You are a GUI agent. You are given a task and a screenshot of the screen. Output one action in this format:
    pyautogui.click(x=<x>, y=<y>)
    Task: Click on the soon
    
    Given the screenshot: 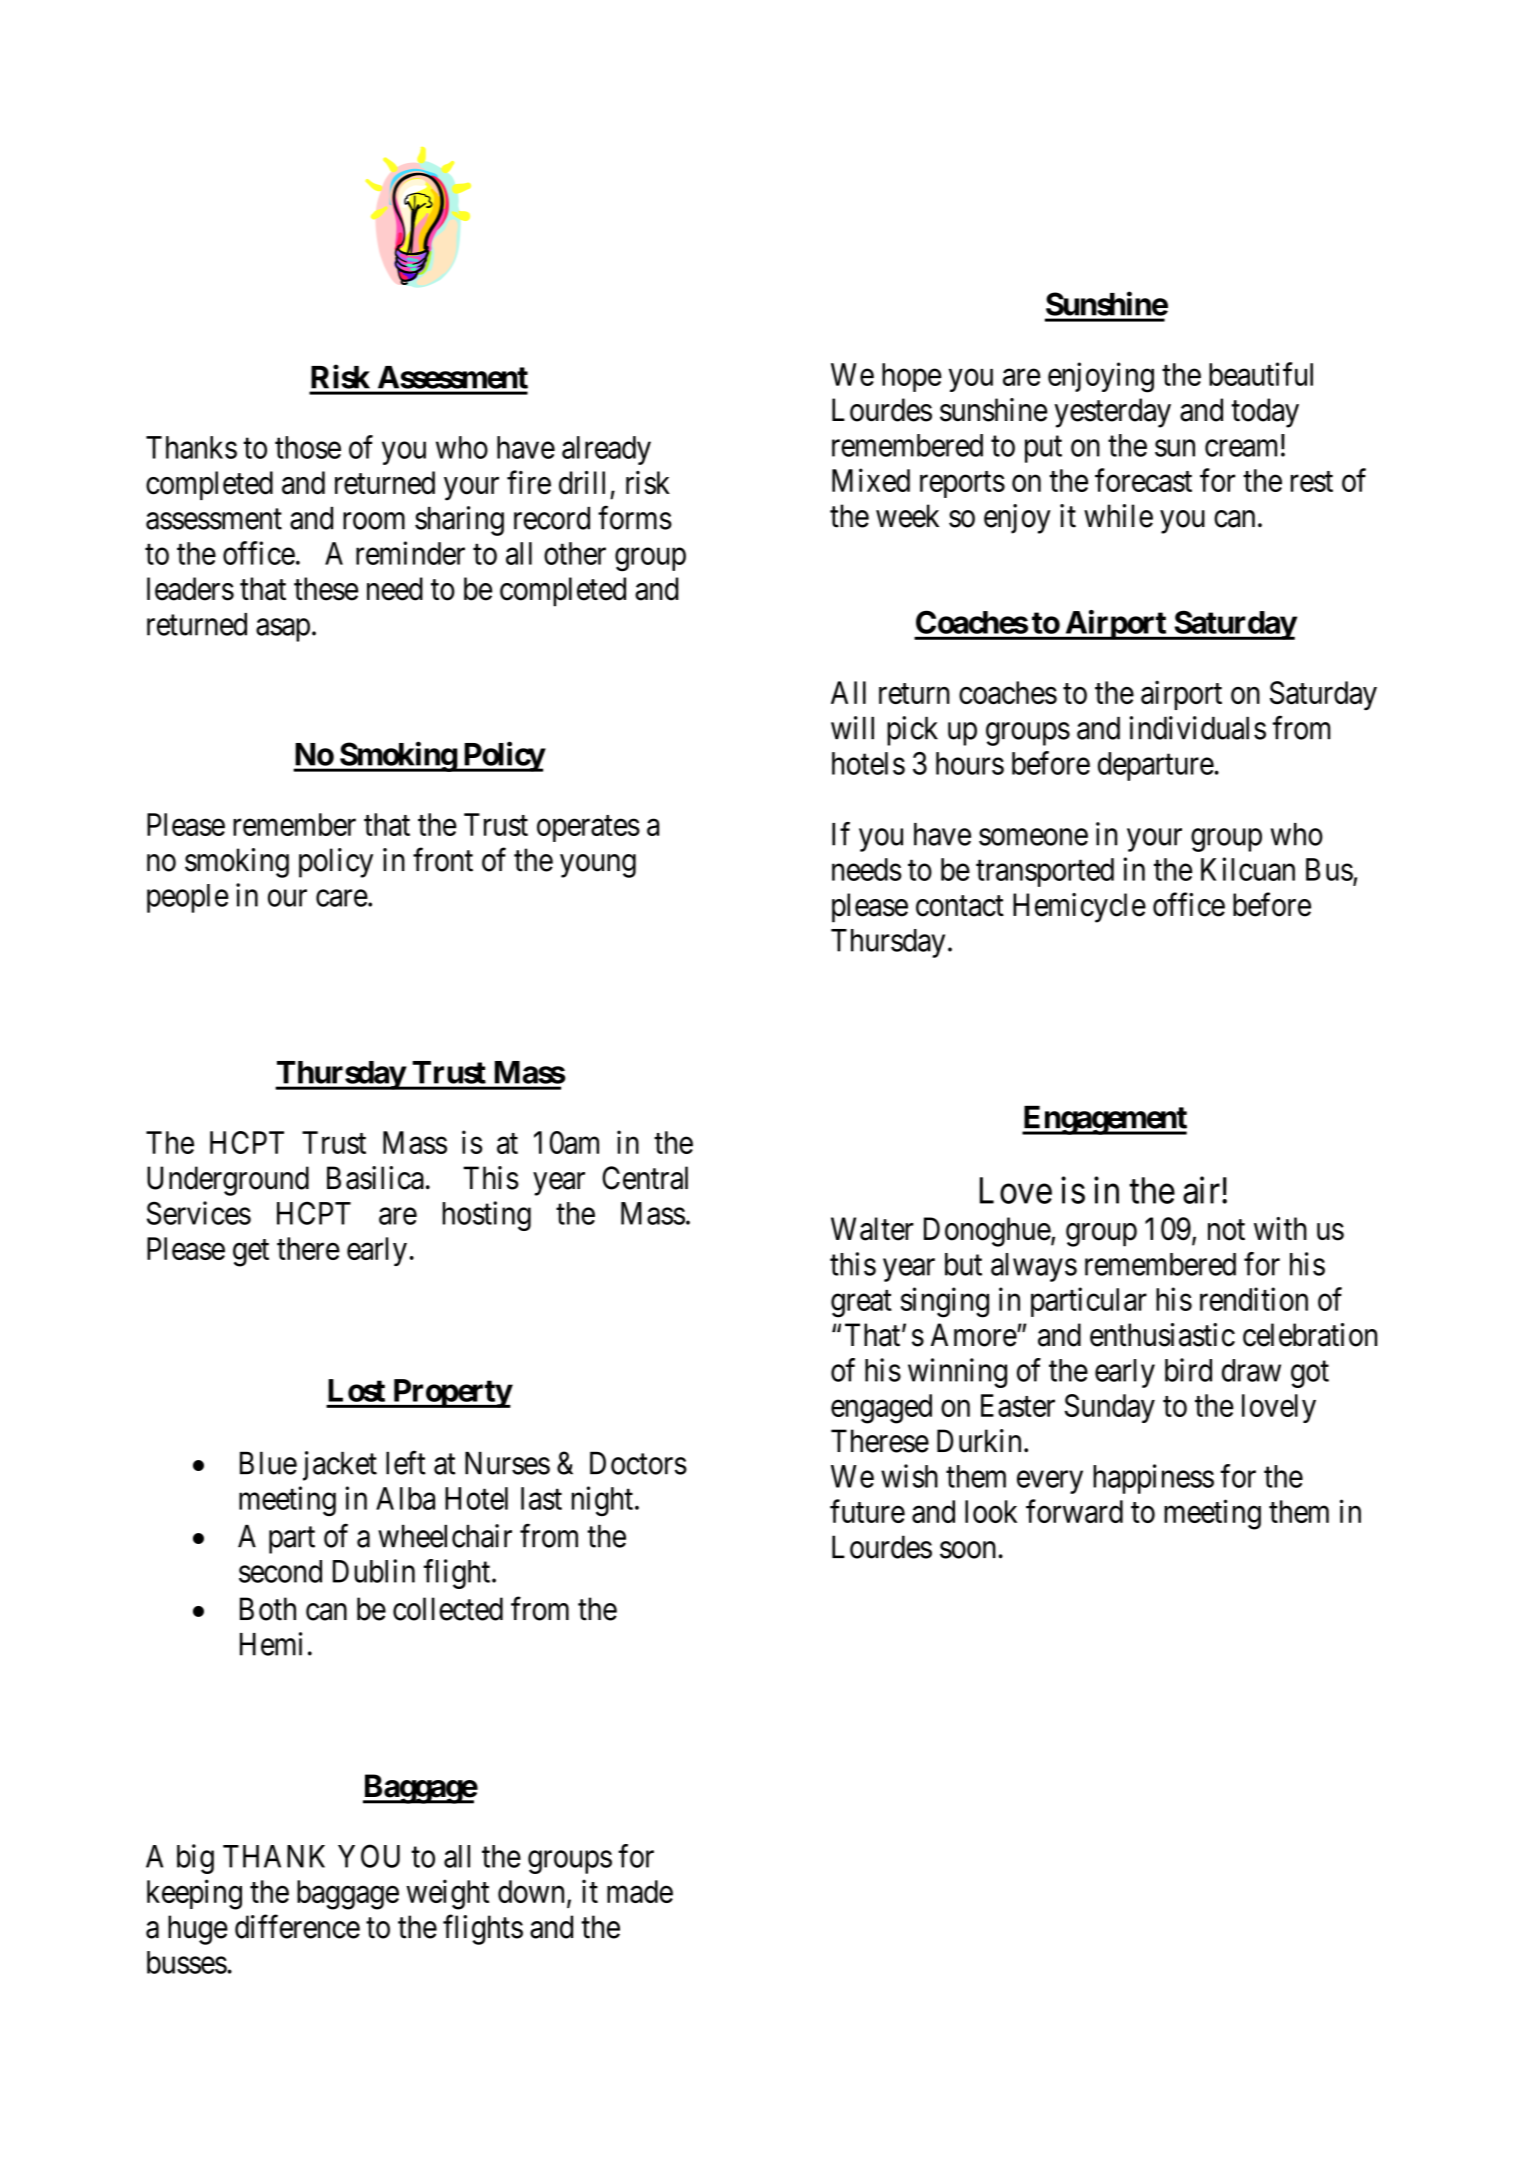 What is the action you would take?
    pyautogui.click(x=969, y=1550)
